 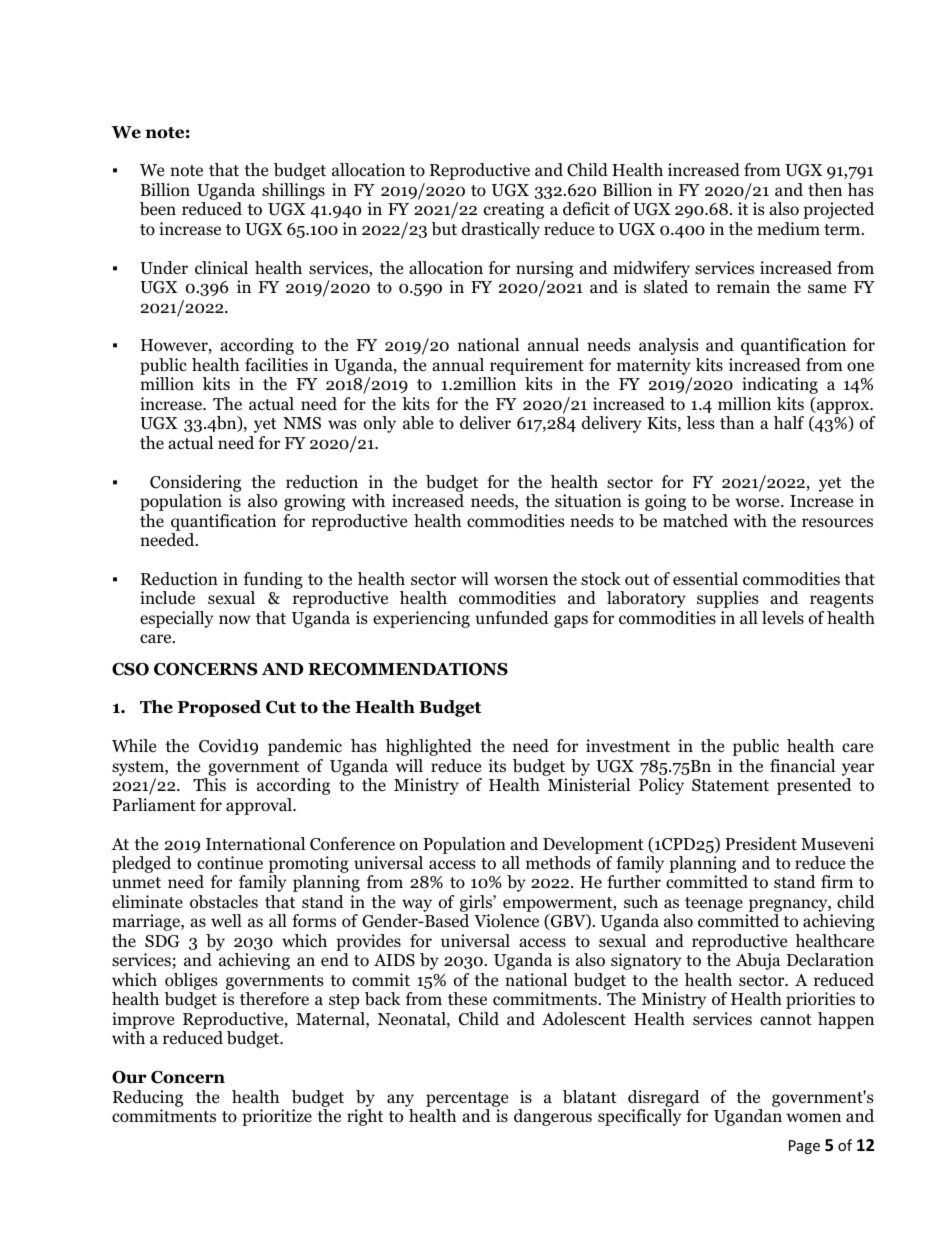 I want to click on unfunded, so click(x=512, y=617).
